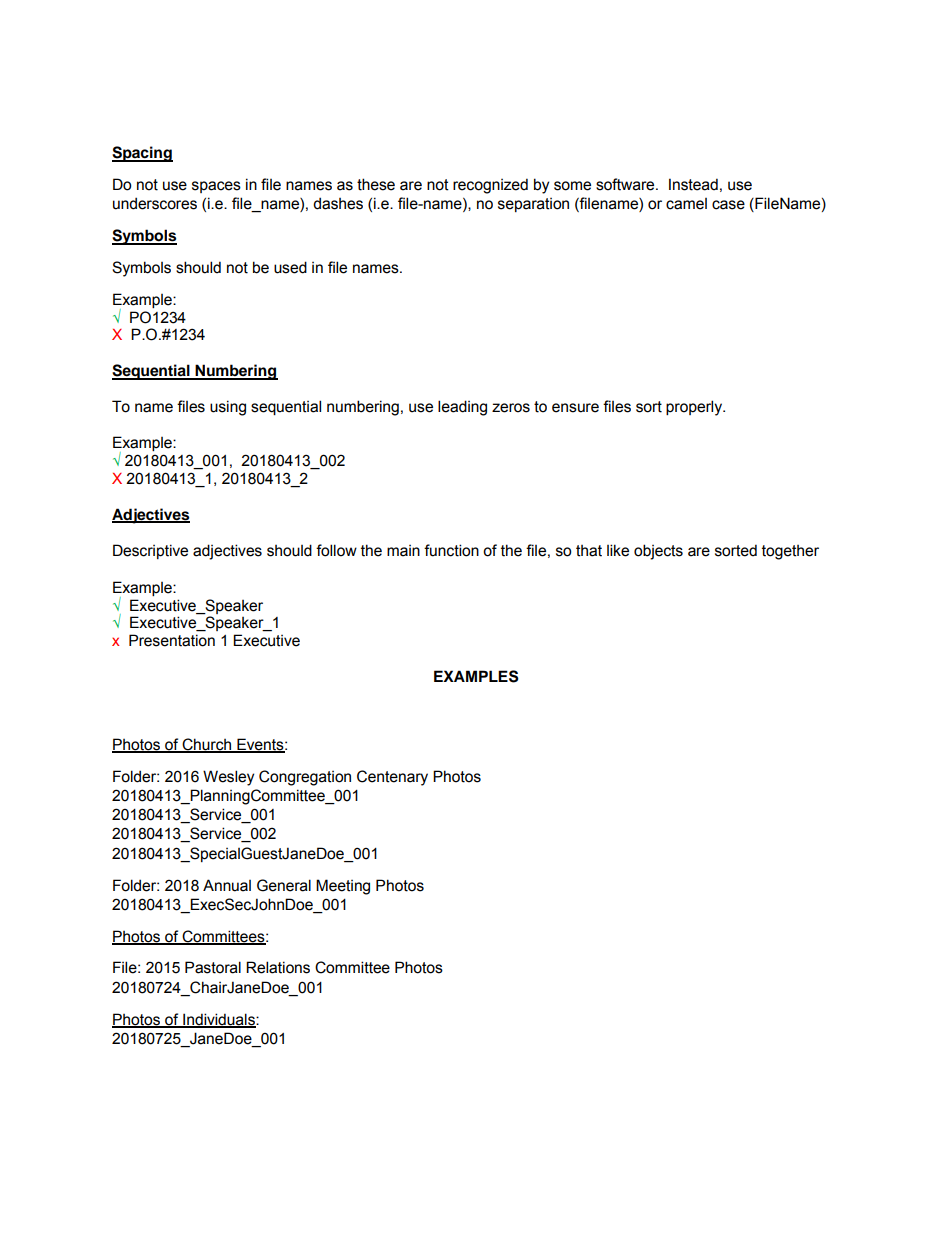 This page has height=1233, width=952. I want to click on Church, so click(207, 745).
